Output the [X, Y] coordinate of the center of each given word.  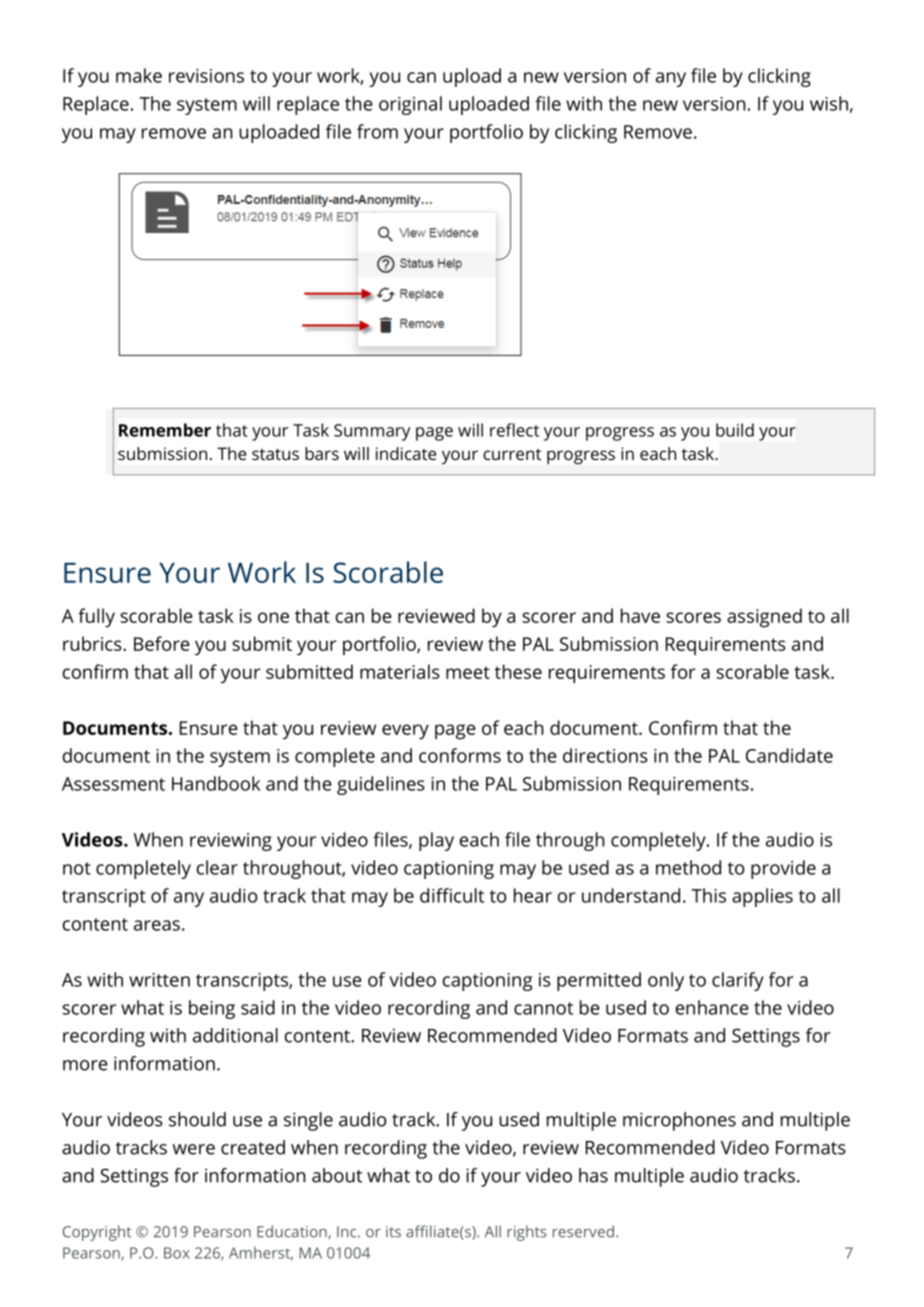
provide [783, 869]
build [735, 430]
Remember [165, 430]
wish [829, 103]
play [436, 841]
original [410, 105]
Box [177, 1253]
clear [217, 867]
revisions [206, 76]
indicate [406, 453]
